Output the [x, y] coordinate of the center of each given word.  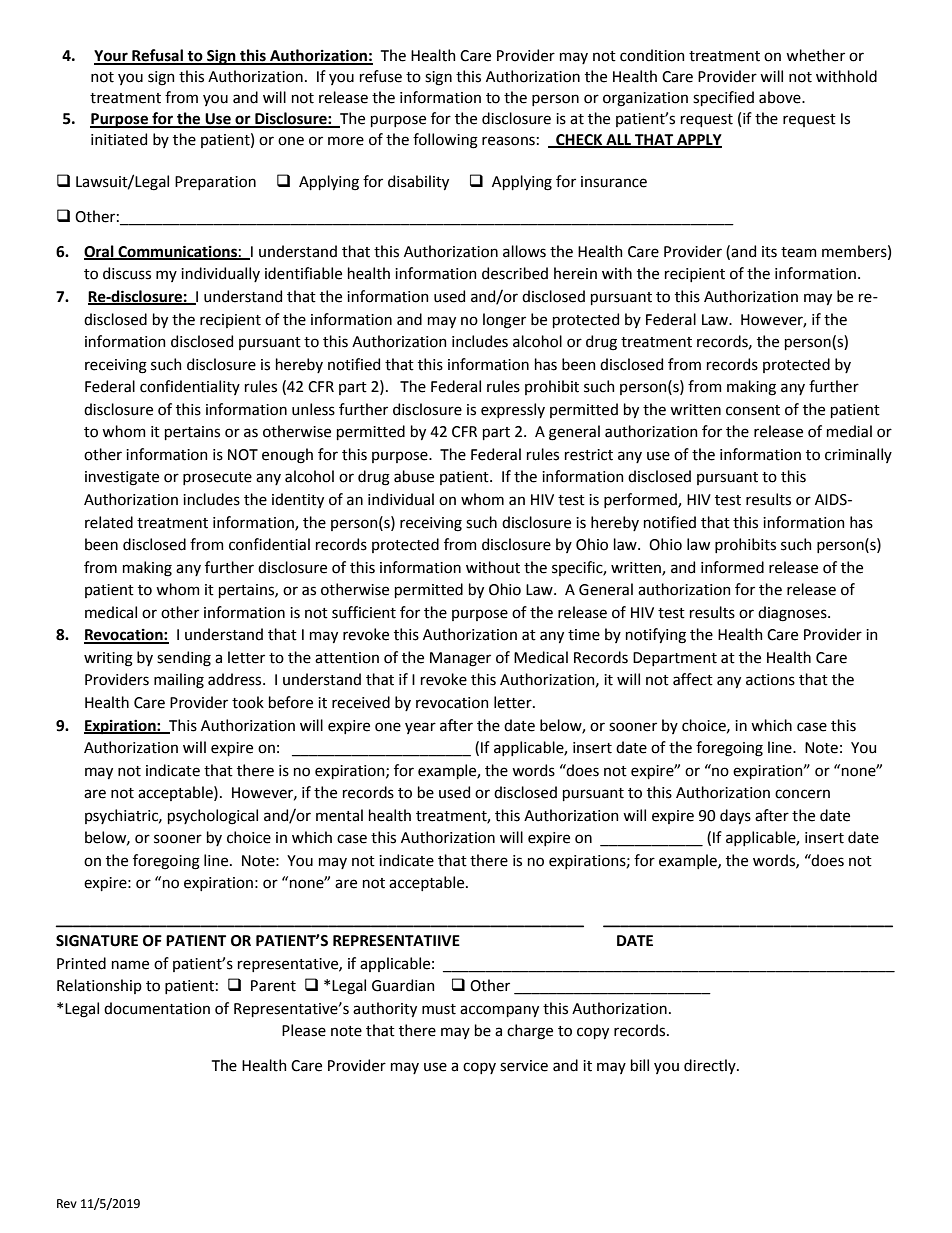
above [781, 97]
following [445, 141]
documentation [157, 1008]
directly [711, 1066]
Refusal [157, 56]
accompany [499, 1011]
